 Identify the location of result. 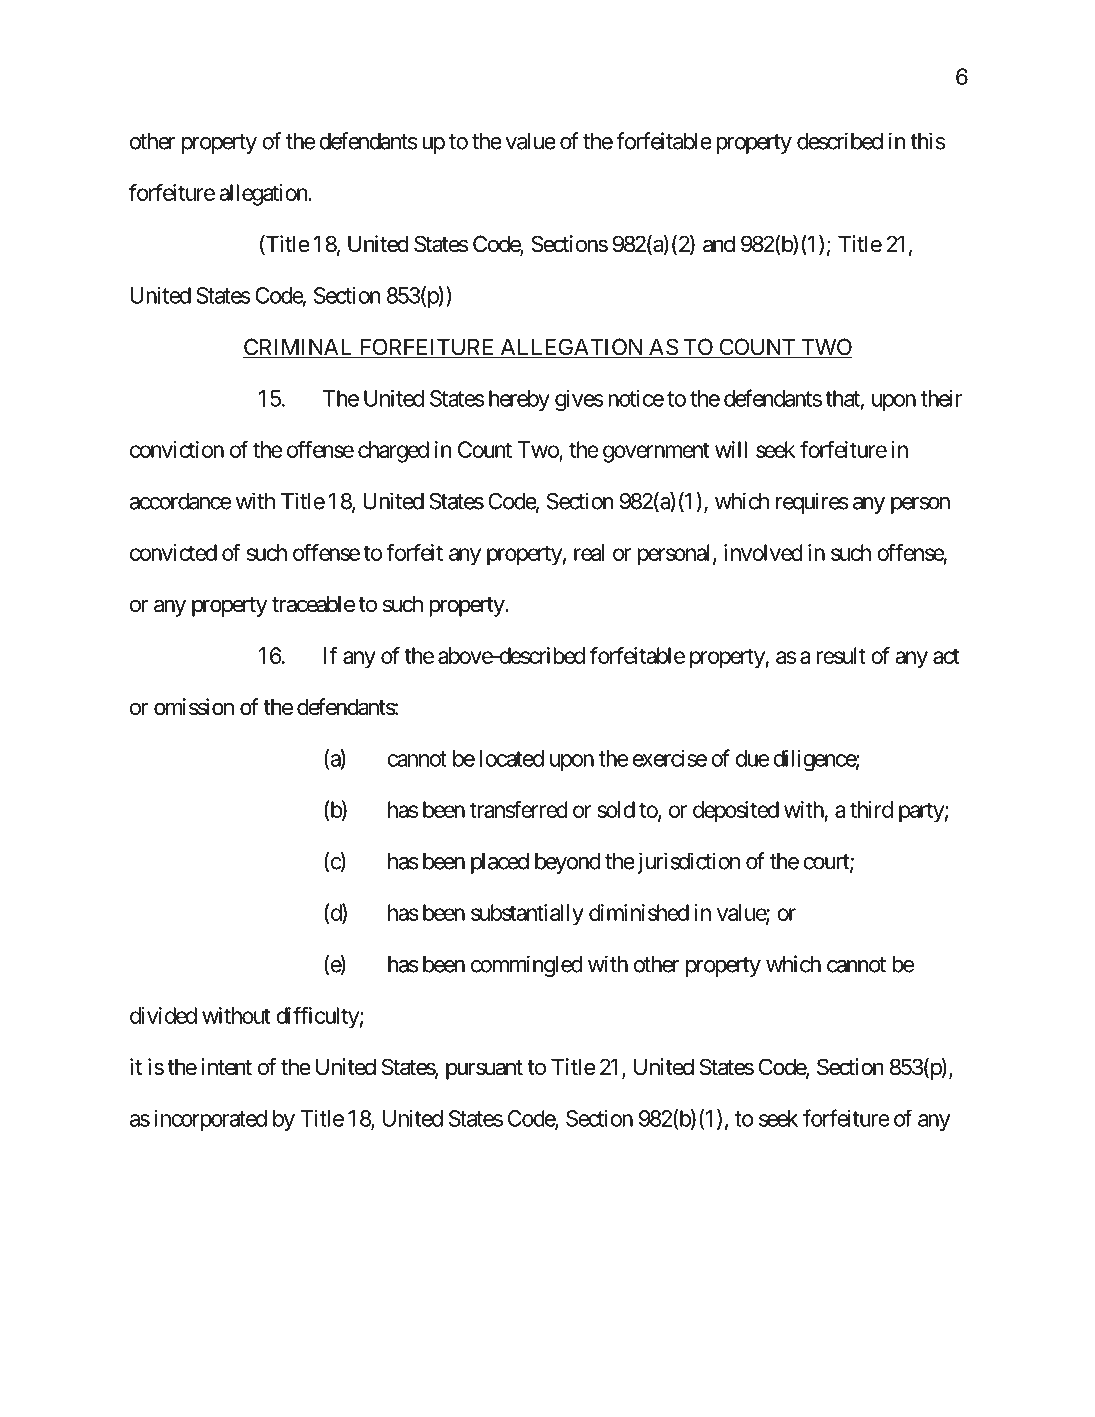
(841, 655).
